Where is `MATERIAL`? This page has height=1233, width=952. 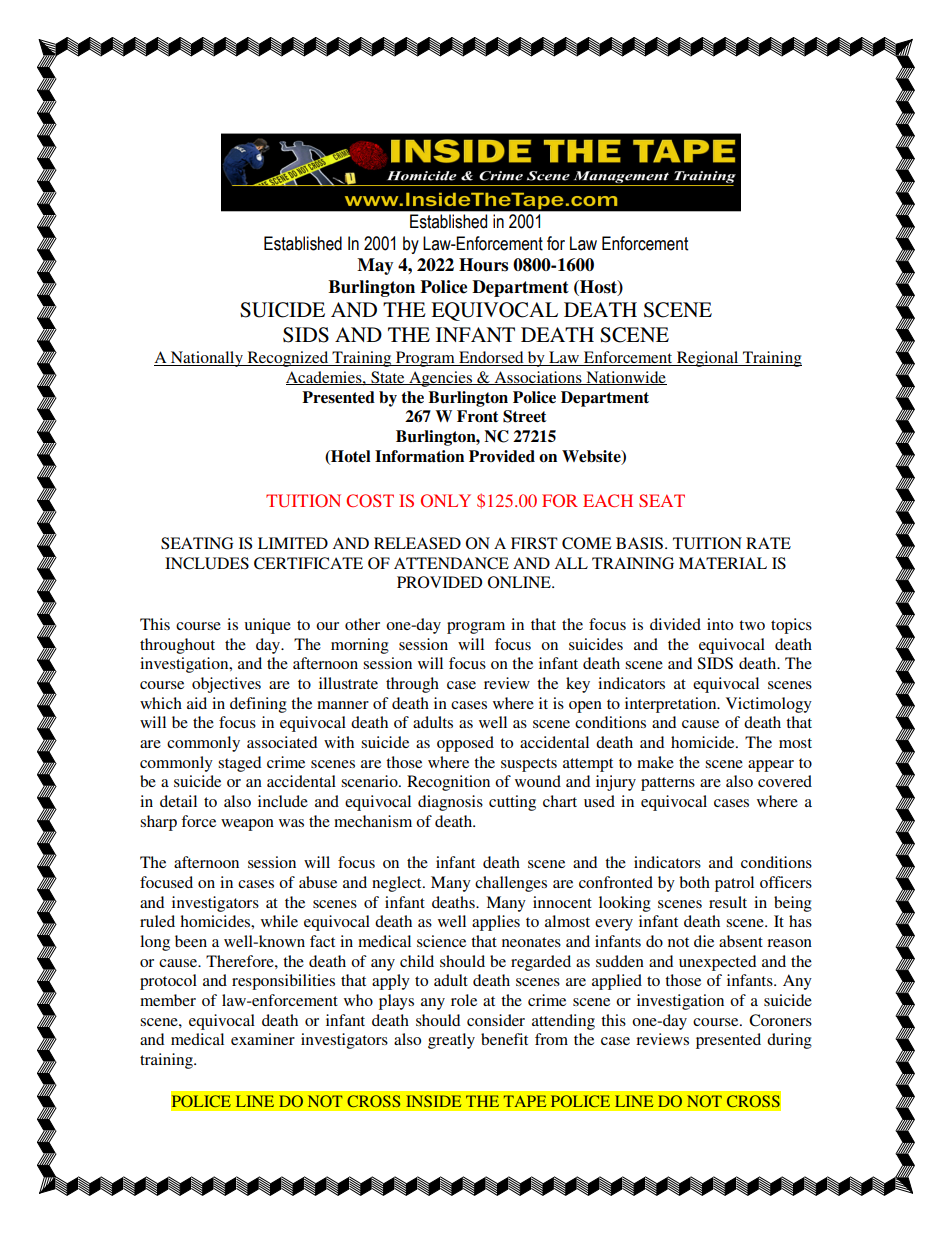
MATERIAL is located at coordinates (723, 563).
